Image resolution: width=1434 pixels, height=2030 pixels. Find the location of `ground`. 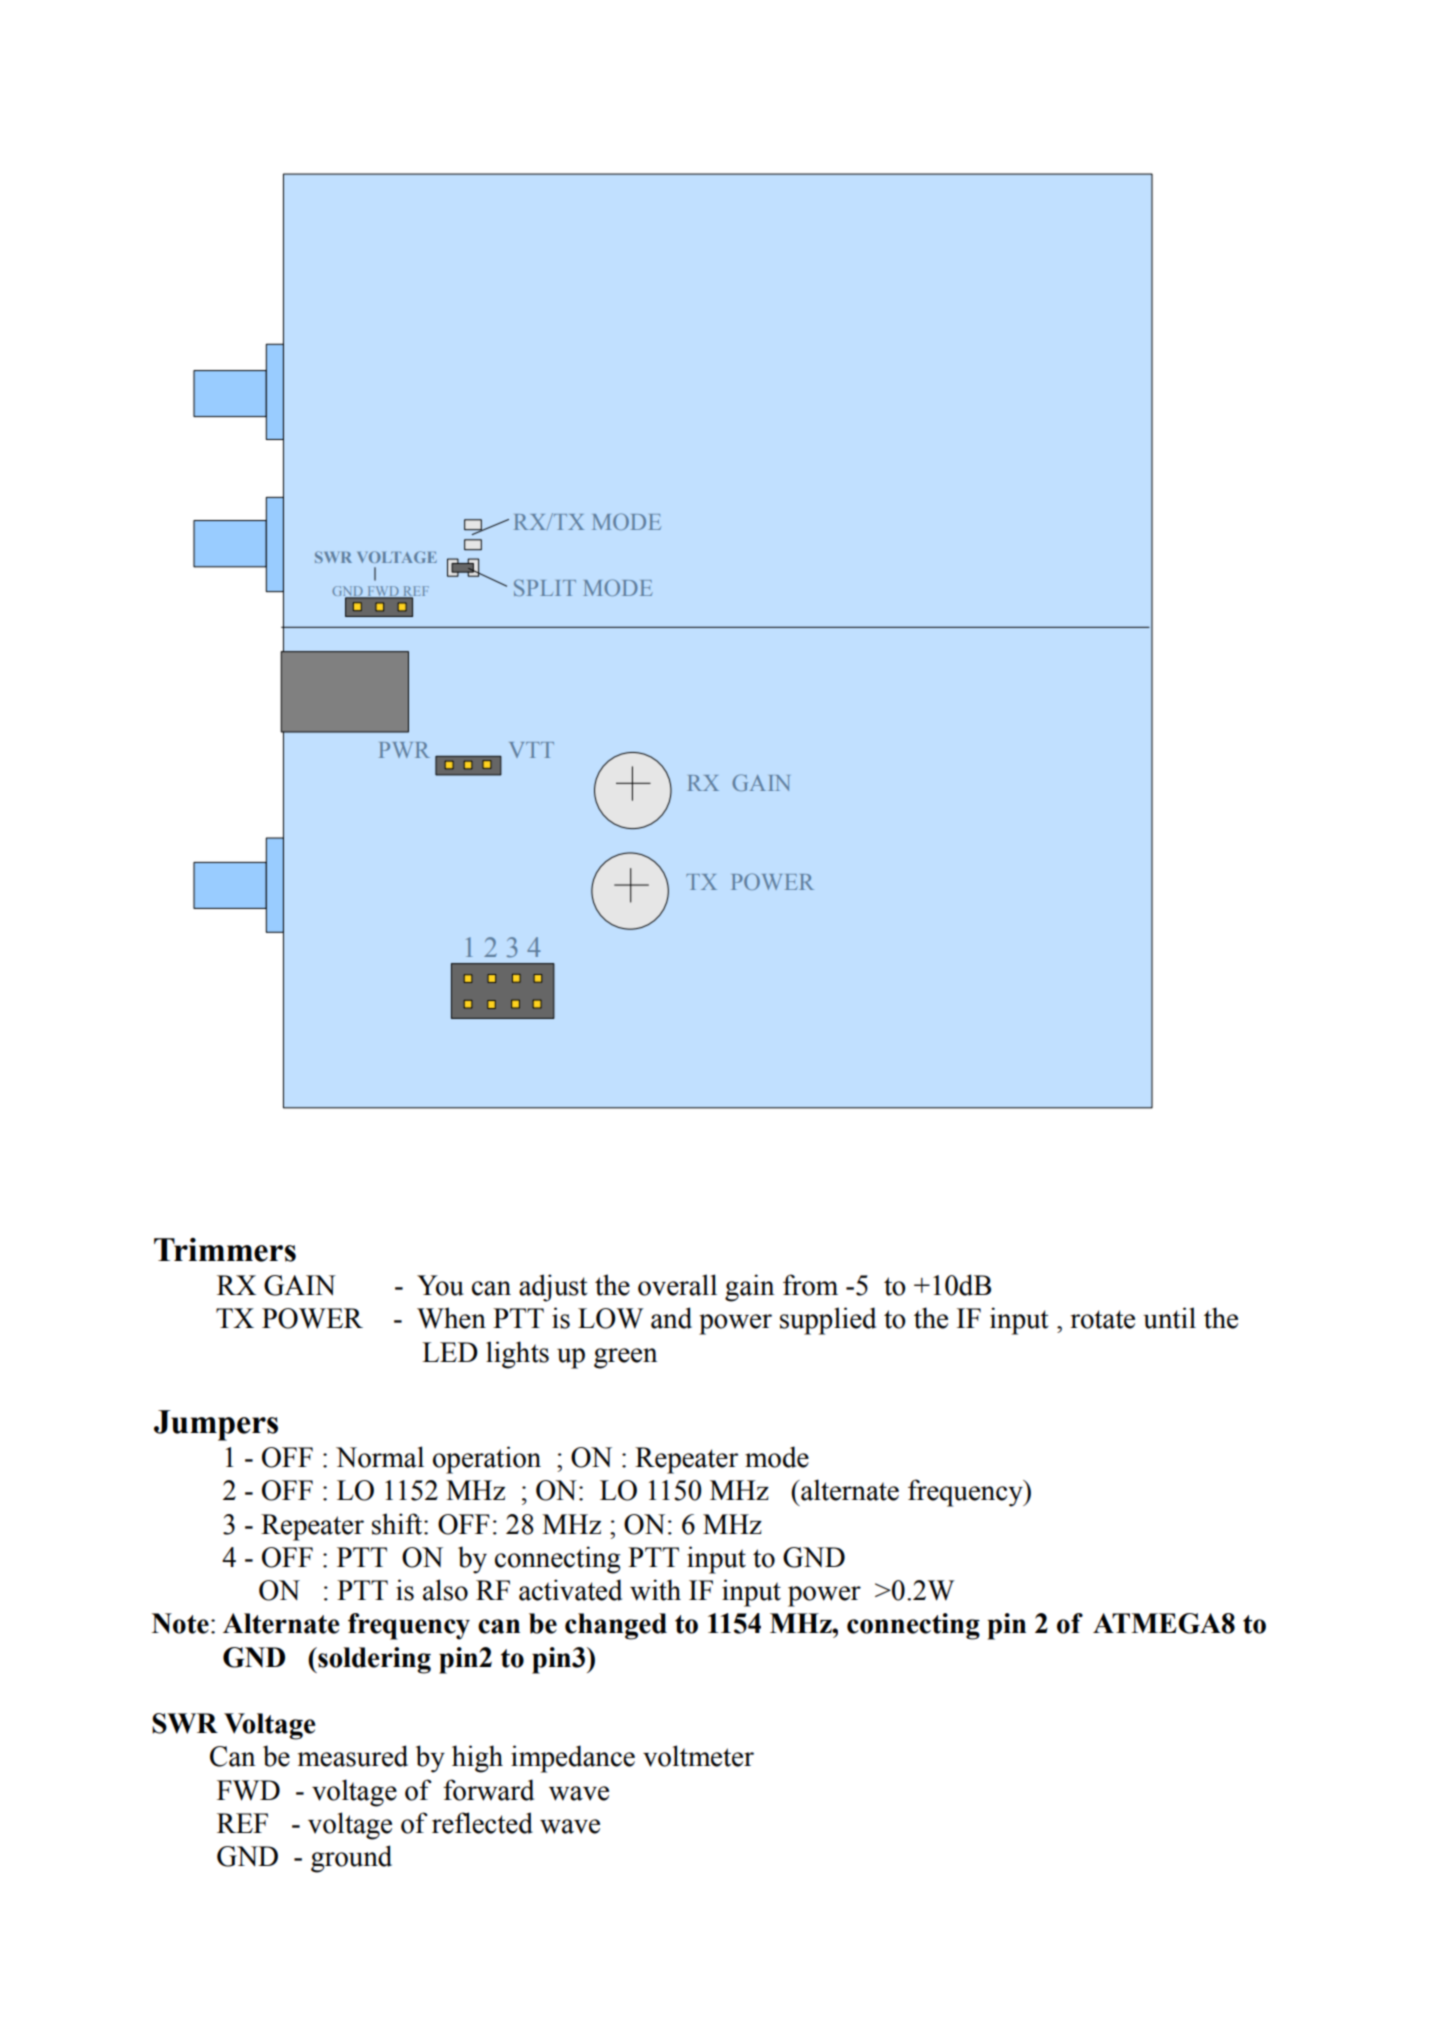

ground is located at coordinates (351, 1859).
